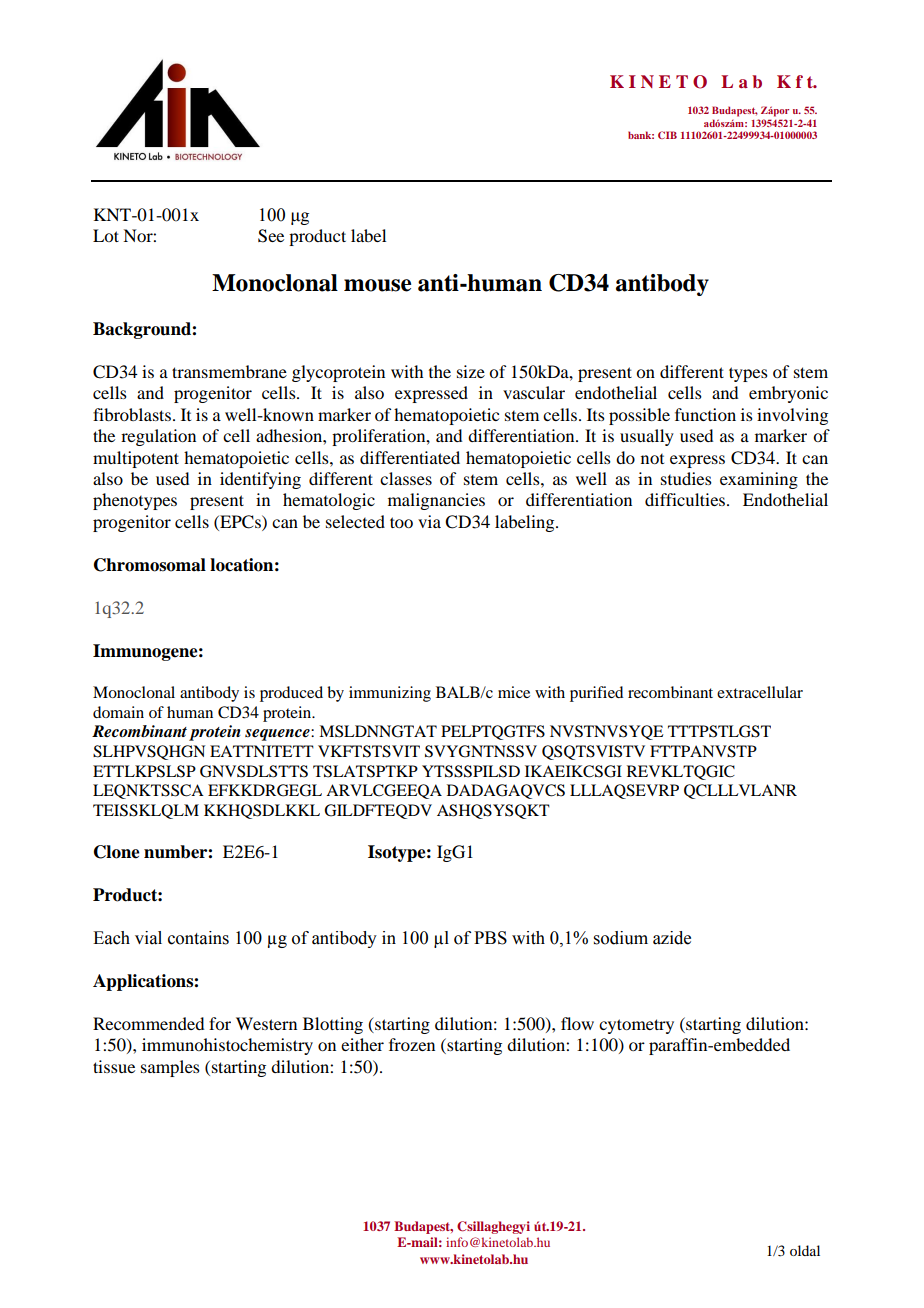 The width and height of the page is (924, 1308). Describe the element at coordinates (271, 236) in the page. I see `See` at that location.
